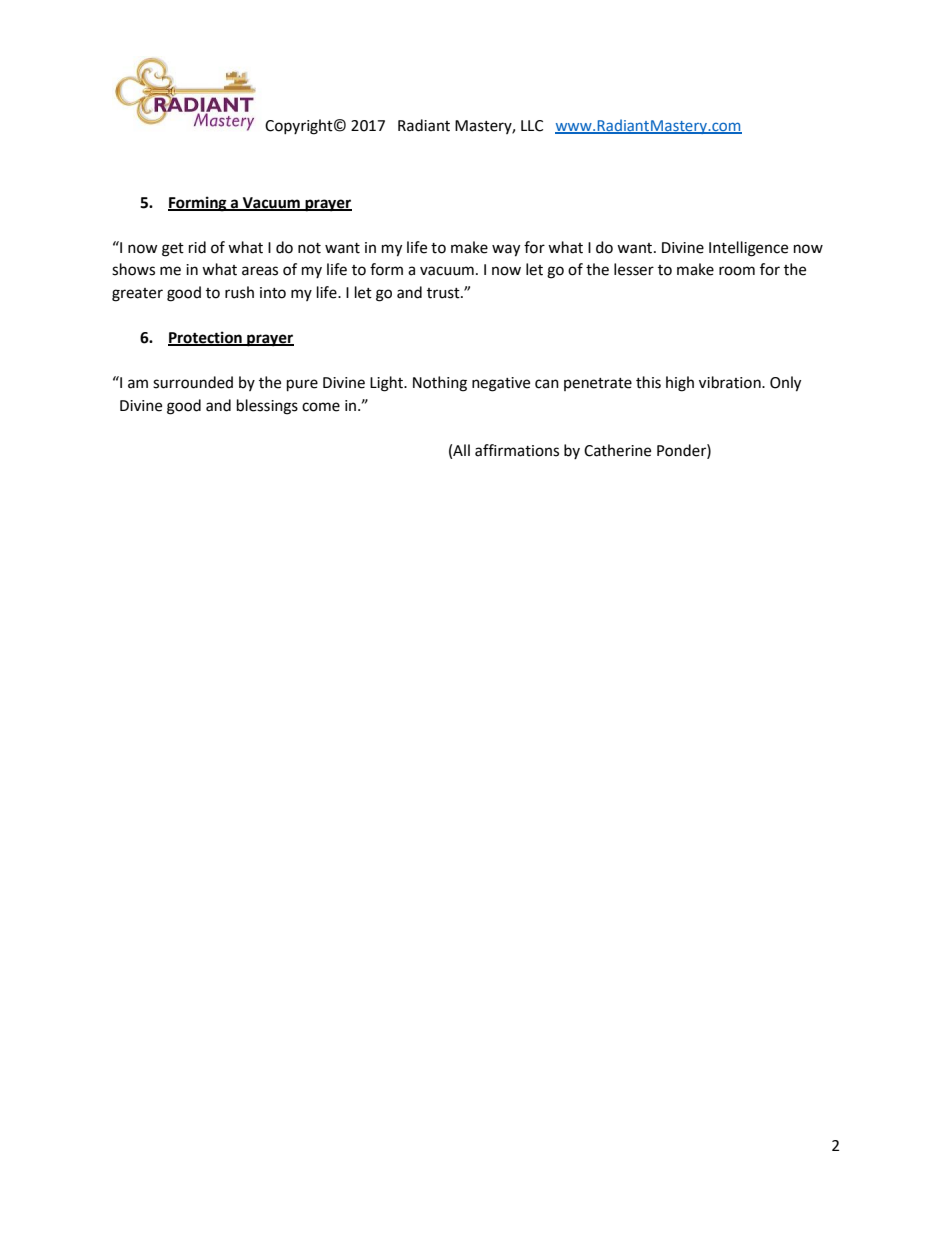 This image has height=1233, width=952. What do you see at coordinates (532, 126) in the image?
I see `LLC` at bounding box center [532, 126].
